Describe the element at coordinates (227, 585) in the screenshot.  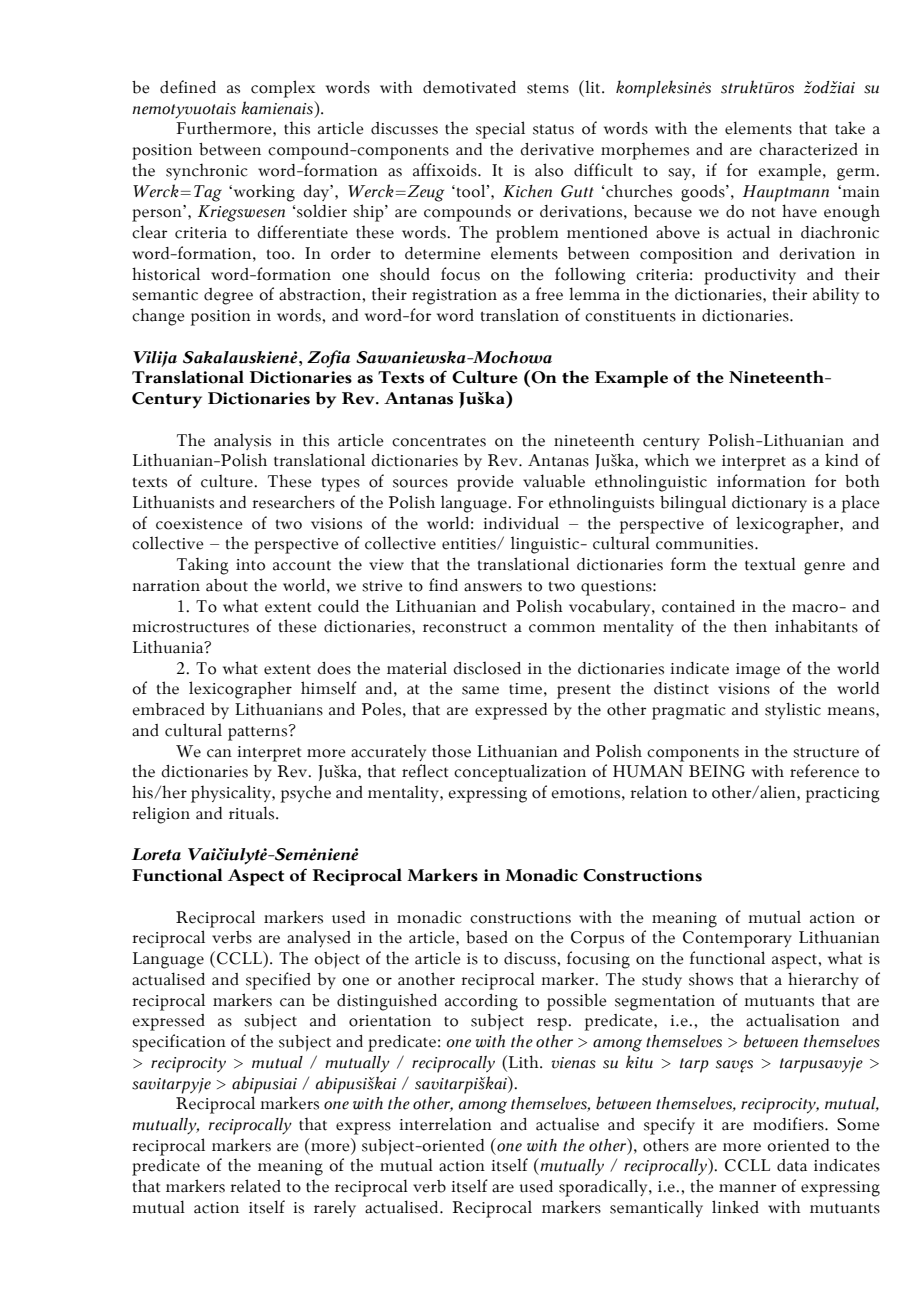
I see `about` at that location.
